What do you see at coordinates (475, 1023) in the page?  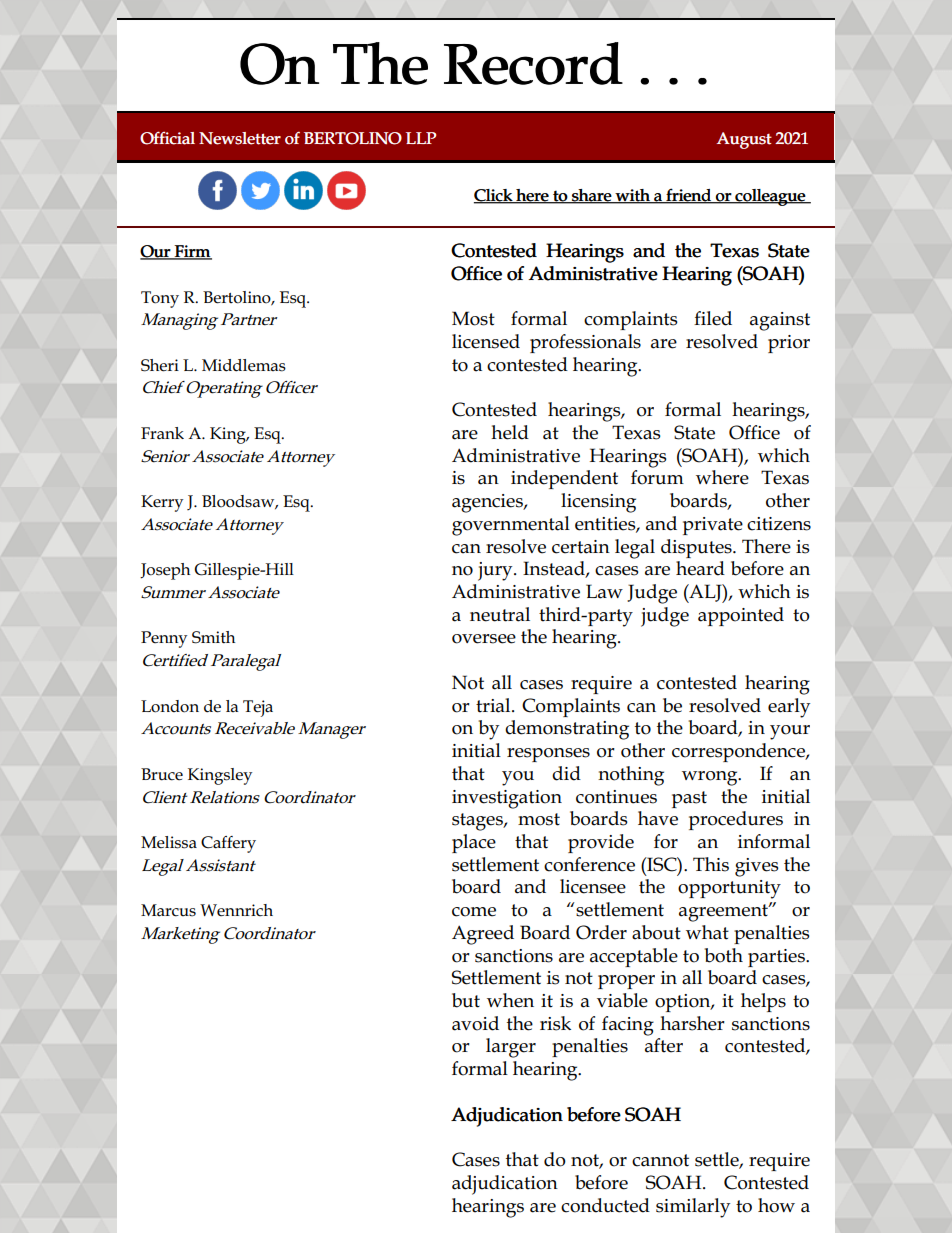 I see `avoid` at bounding box center [475, 1023].
